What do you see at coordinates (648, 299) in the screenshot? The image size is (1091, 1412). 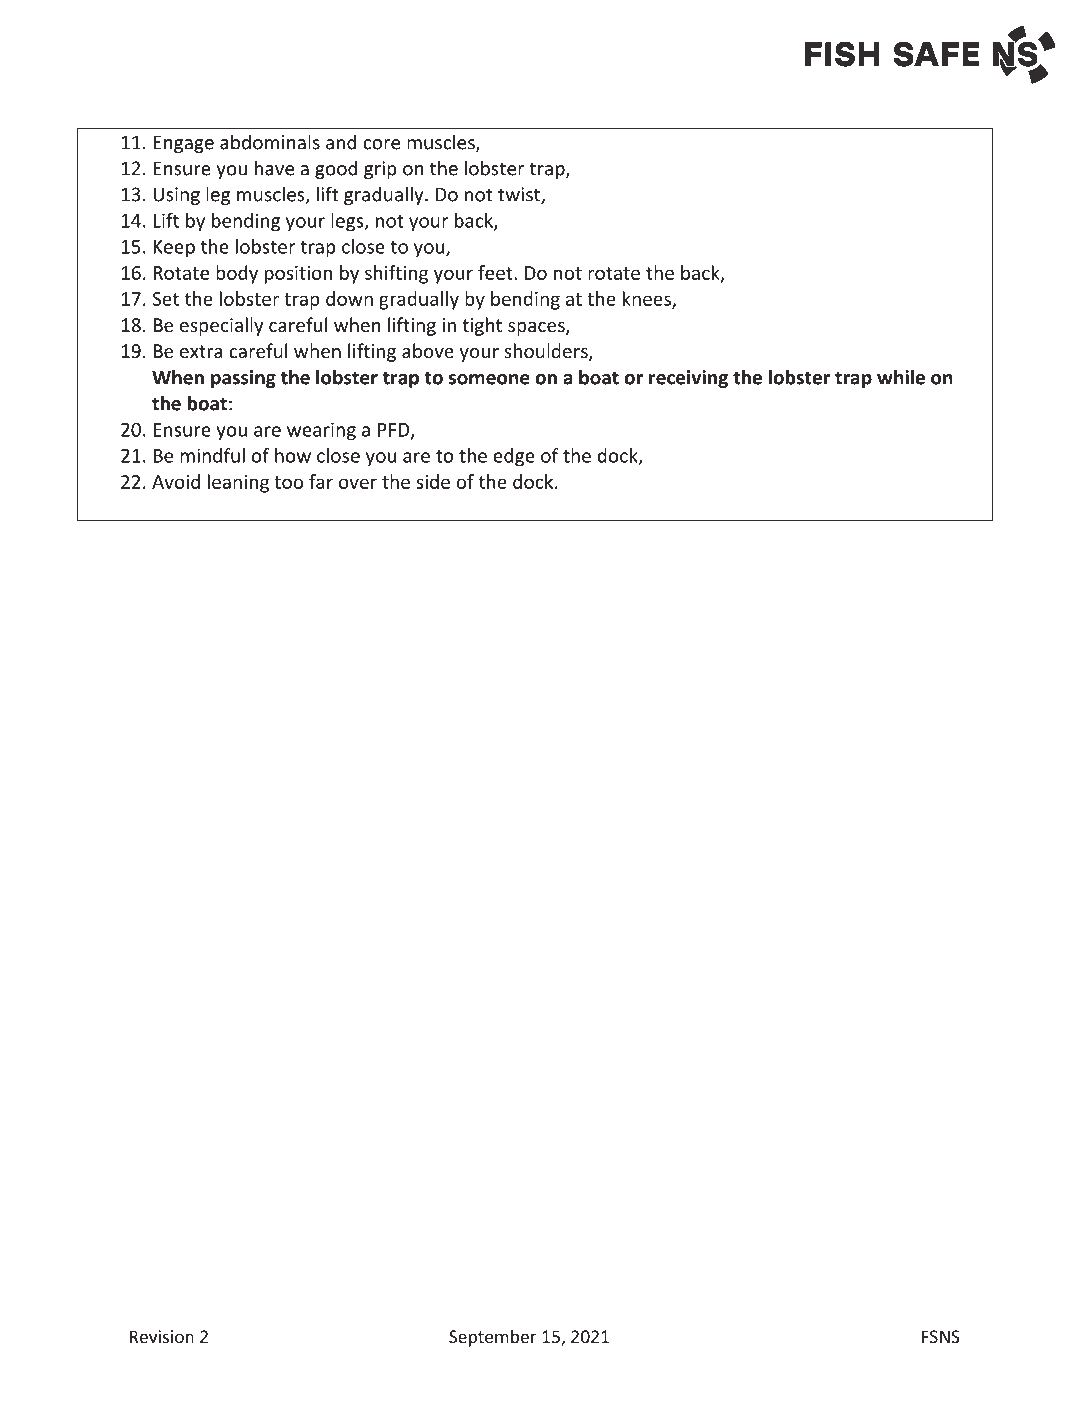 I see `knees` at bounding box center [648, 299].
